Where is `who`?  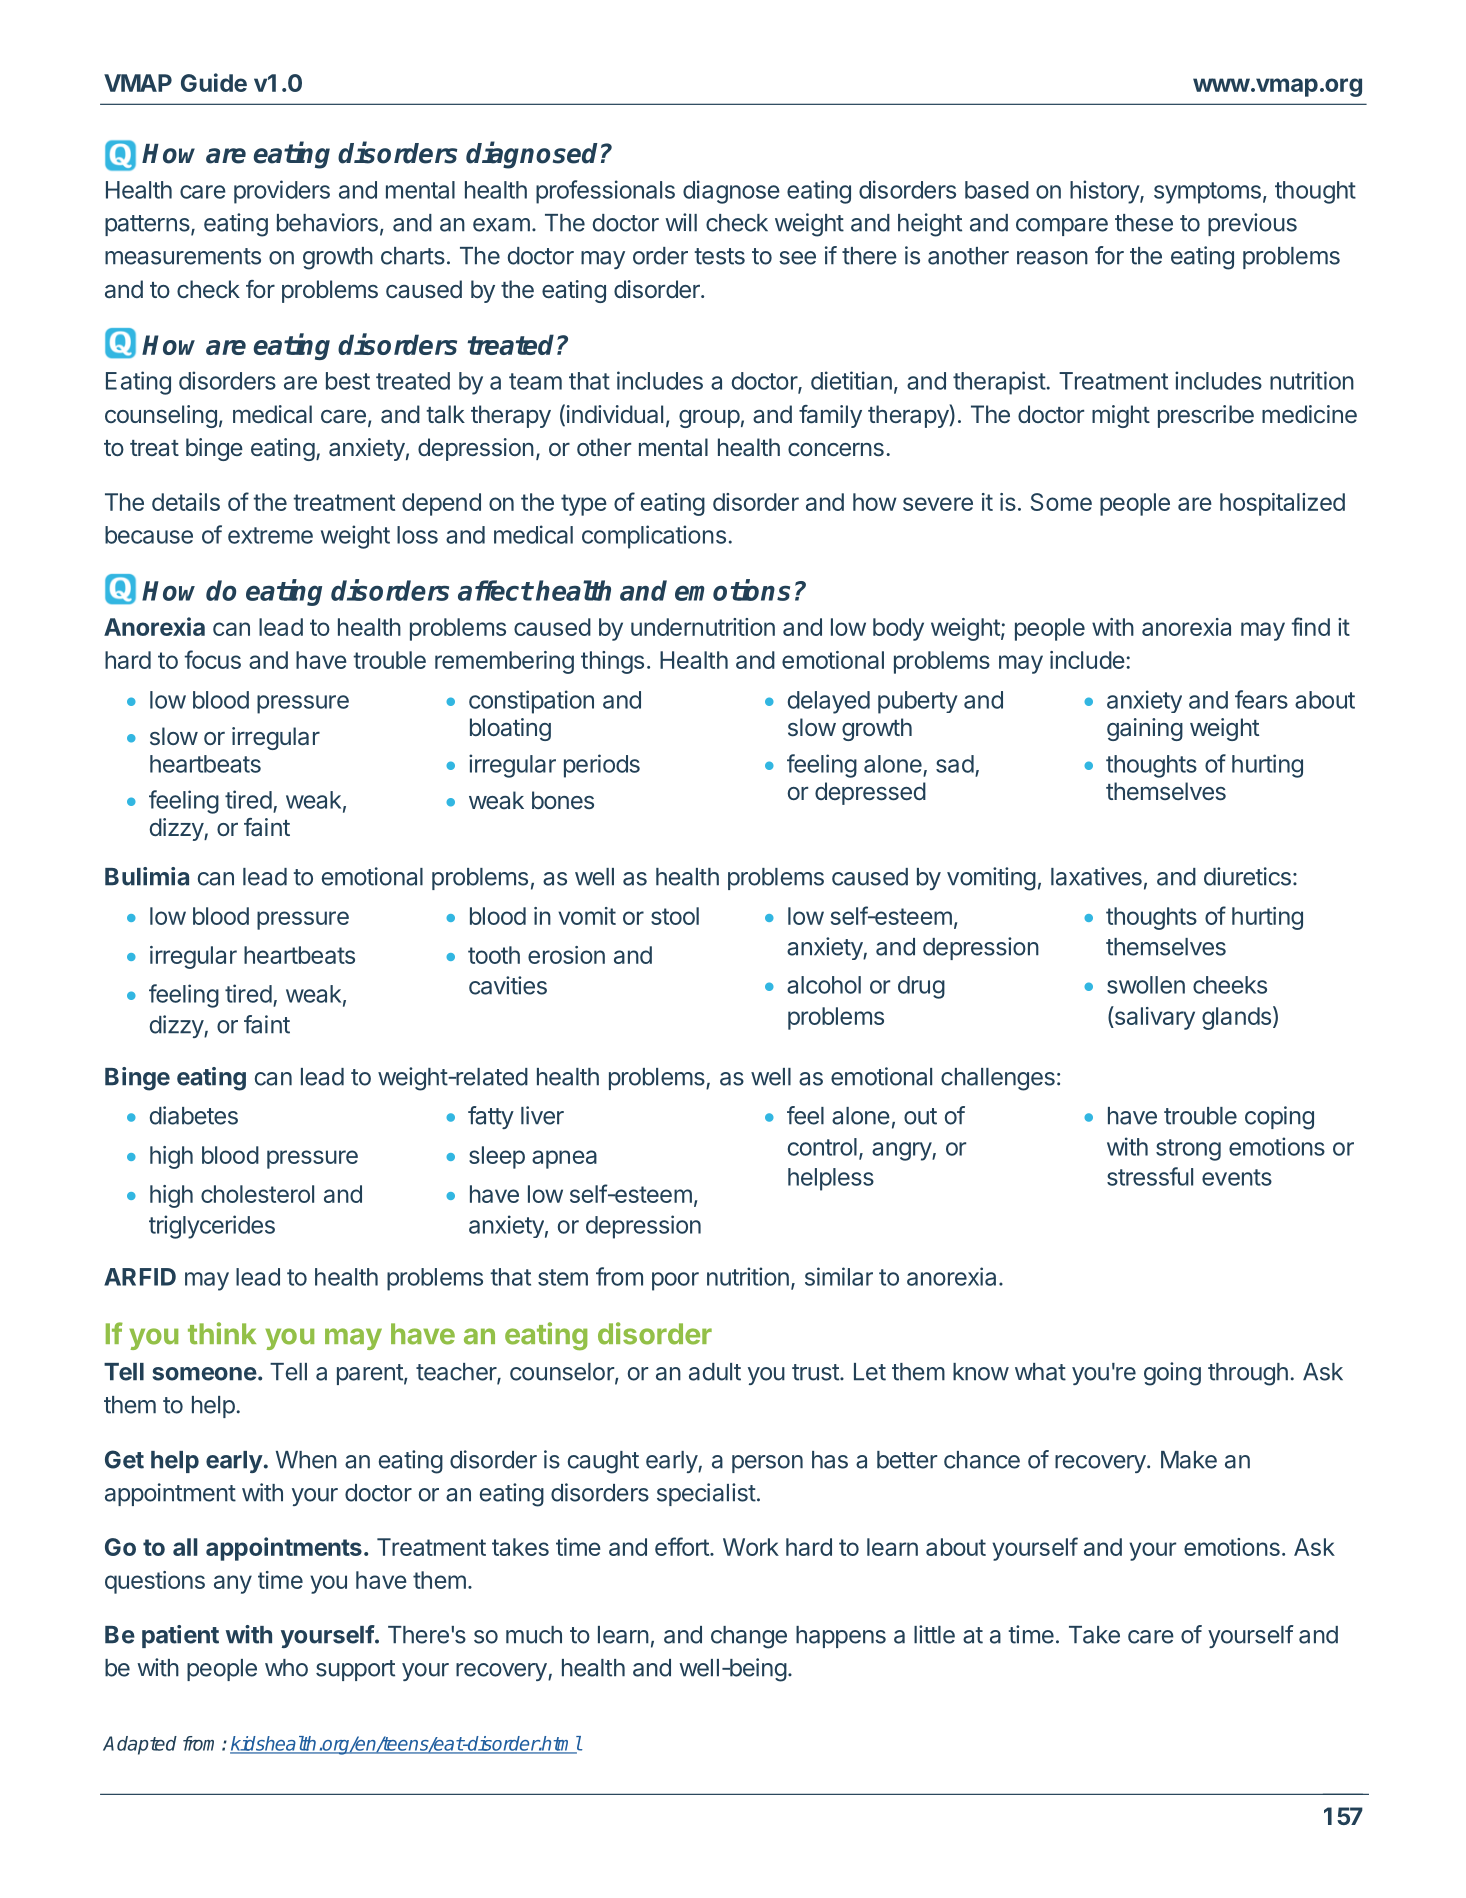
who is located at coordinates (286, 1668).
